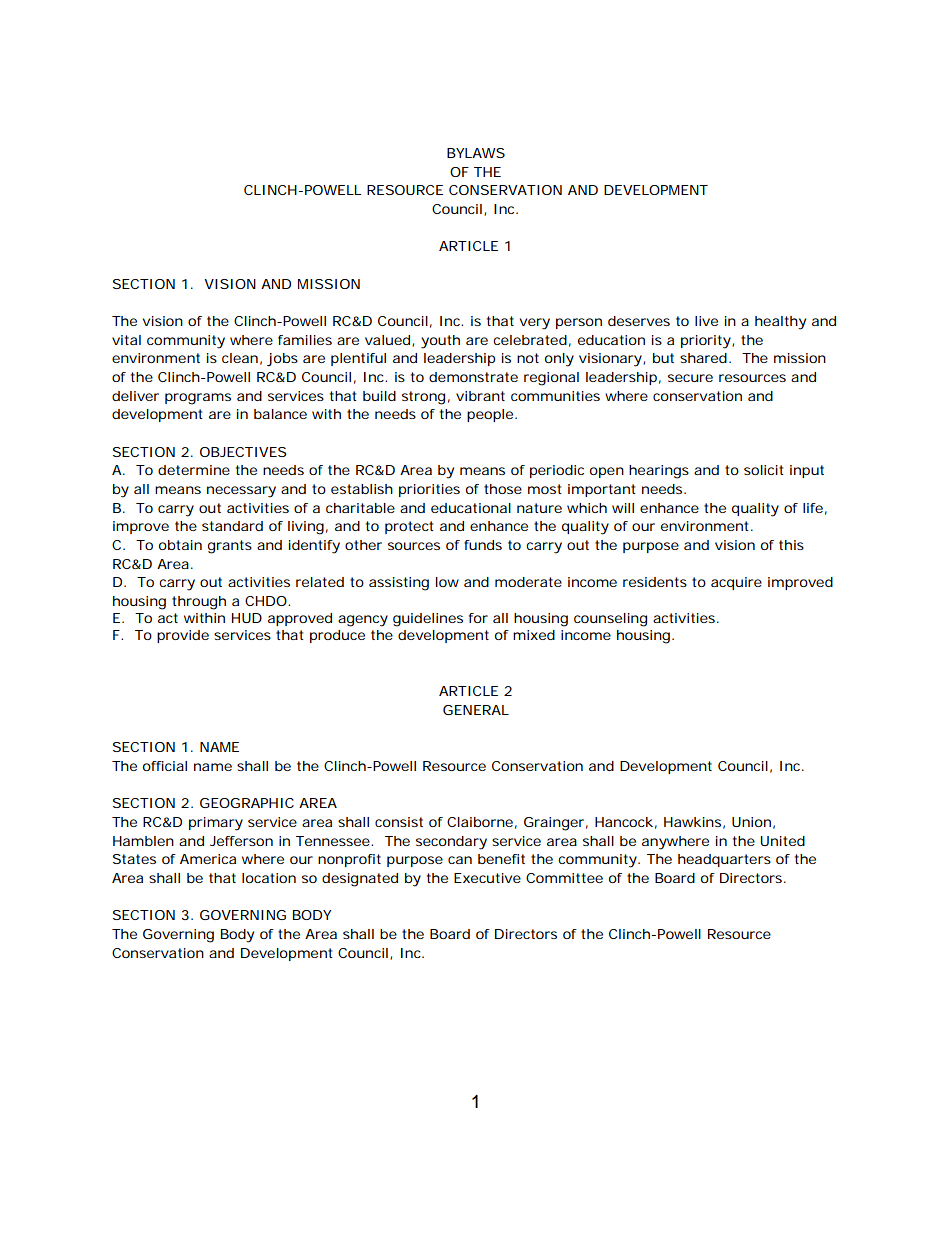  What do you see at coordinates (736, 583) in the screenshot?
I see `acquire` at bounding box center [736, 583].
